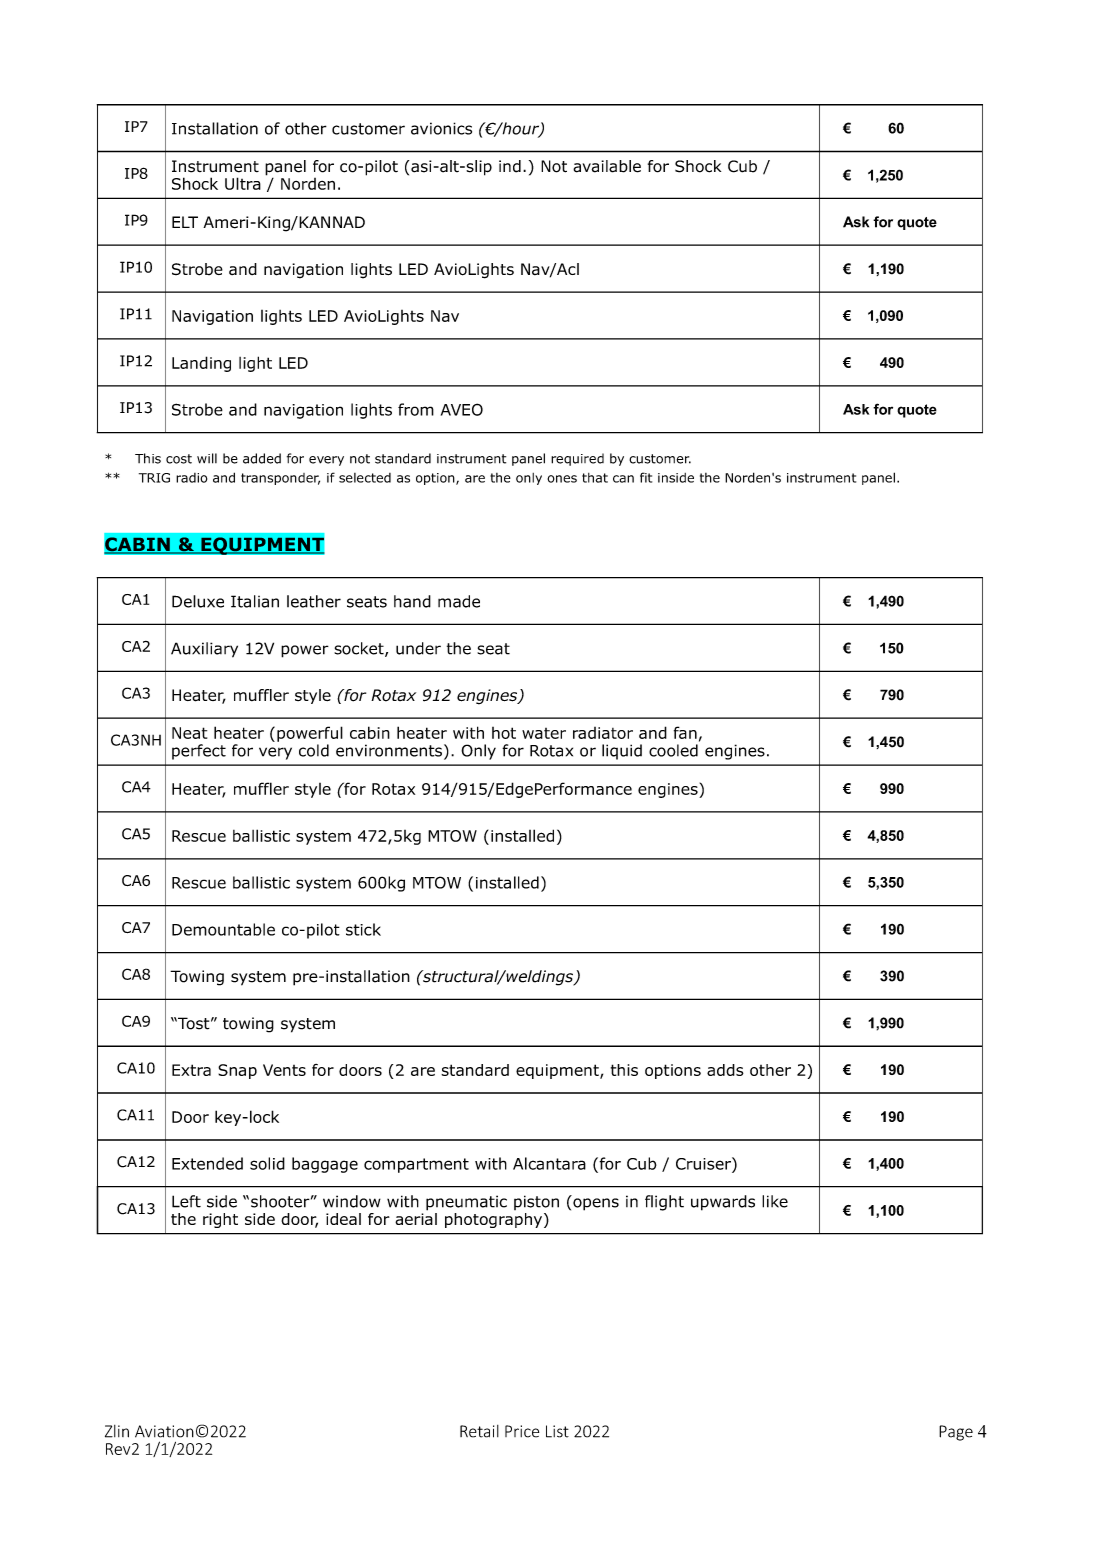 The image size is (1094, 1547). Describe the element at coordinates (204, 650) in the screenshot. I see `Auxiliary` at that location.
